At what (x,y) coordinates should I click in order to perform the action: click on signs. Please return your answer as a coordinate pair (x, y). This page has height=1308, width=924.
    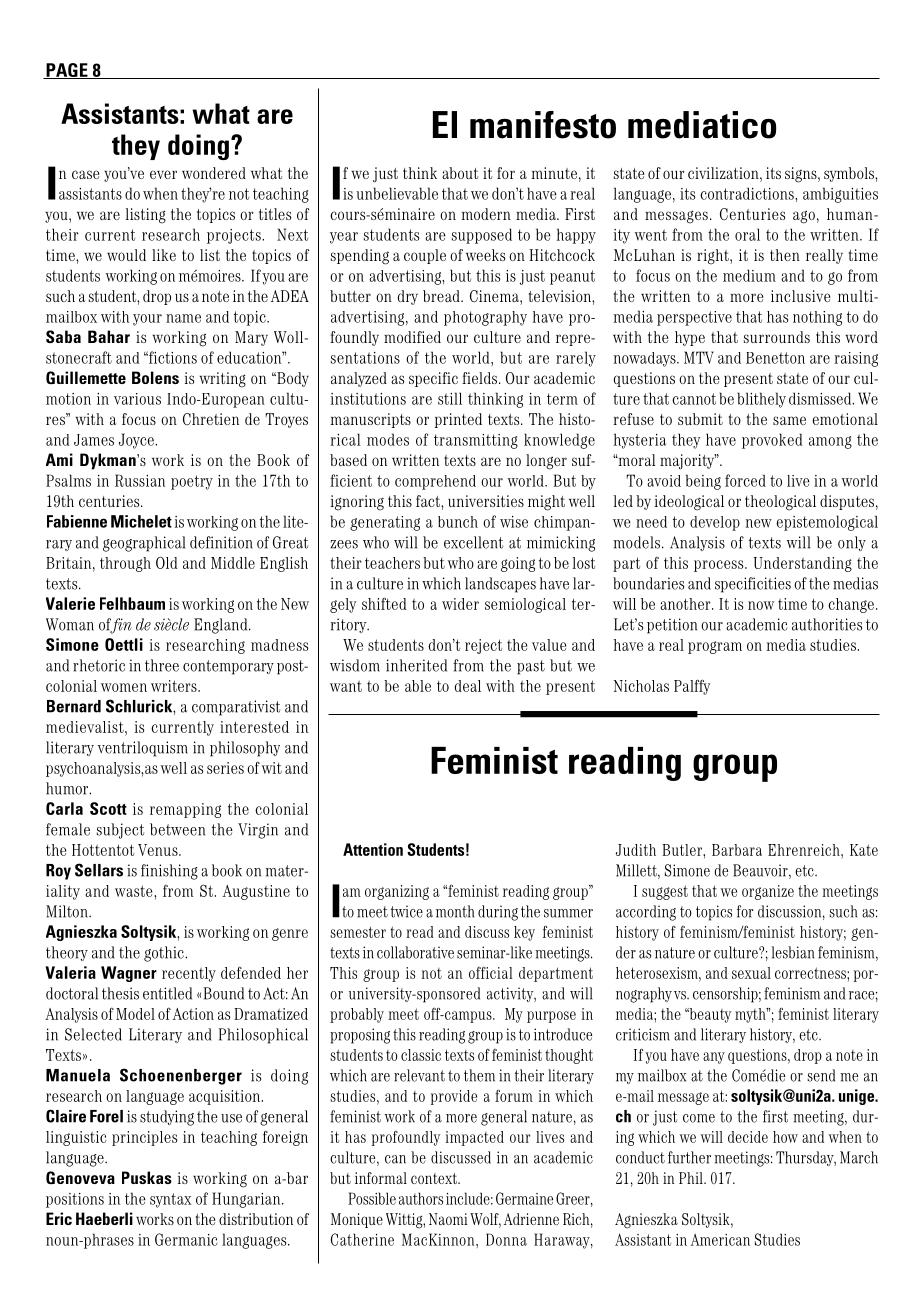
    Looking at the image, I should click on (802, 175).
